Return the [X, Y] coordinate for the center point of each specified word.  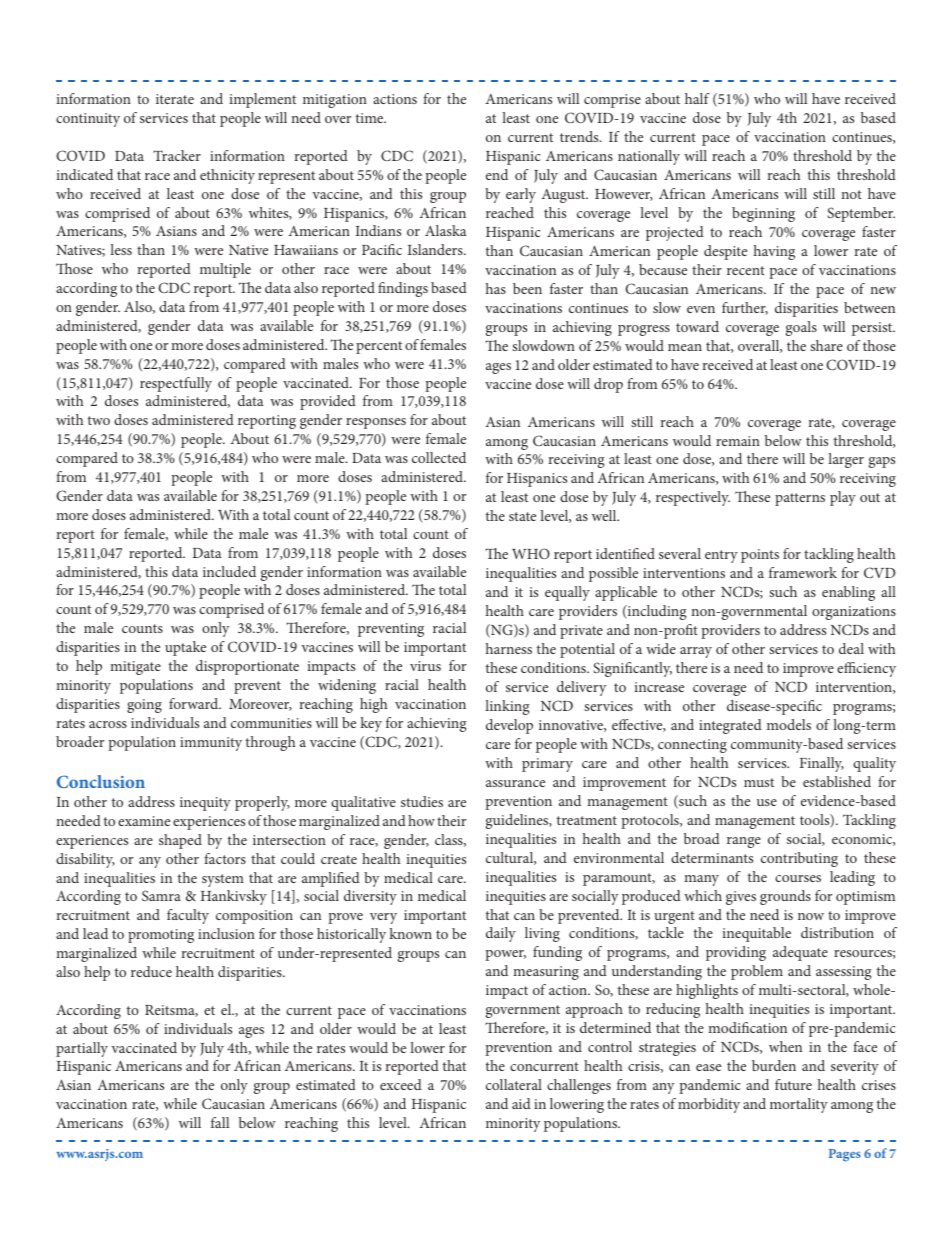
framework [803, 572]
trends [580, 136]
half [697, 98]
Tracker [177, 155]
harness [509, 648]
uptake [185, 648]
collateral [514, 1084]
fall [220, 1122]
